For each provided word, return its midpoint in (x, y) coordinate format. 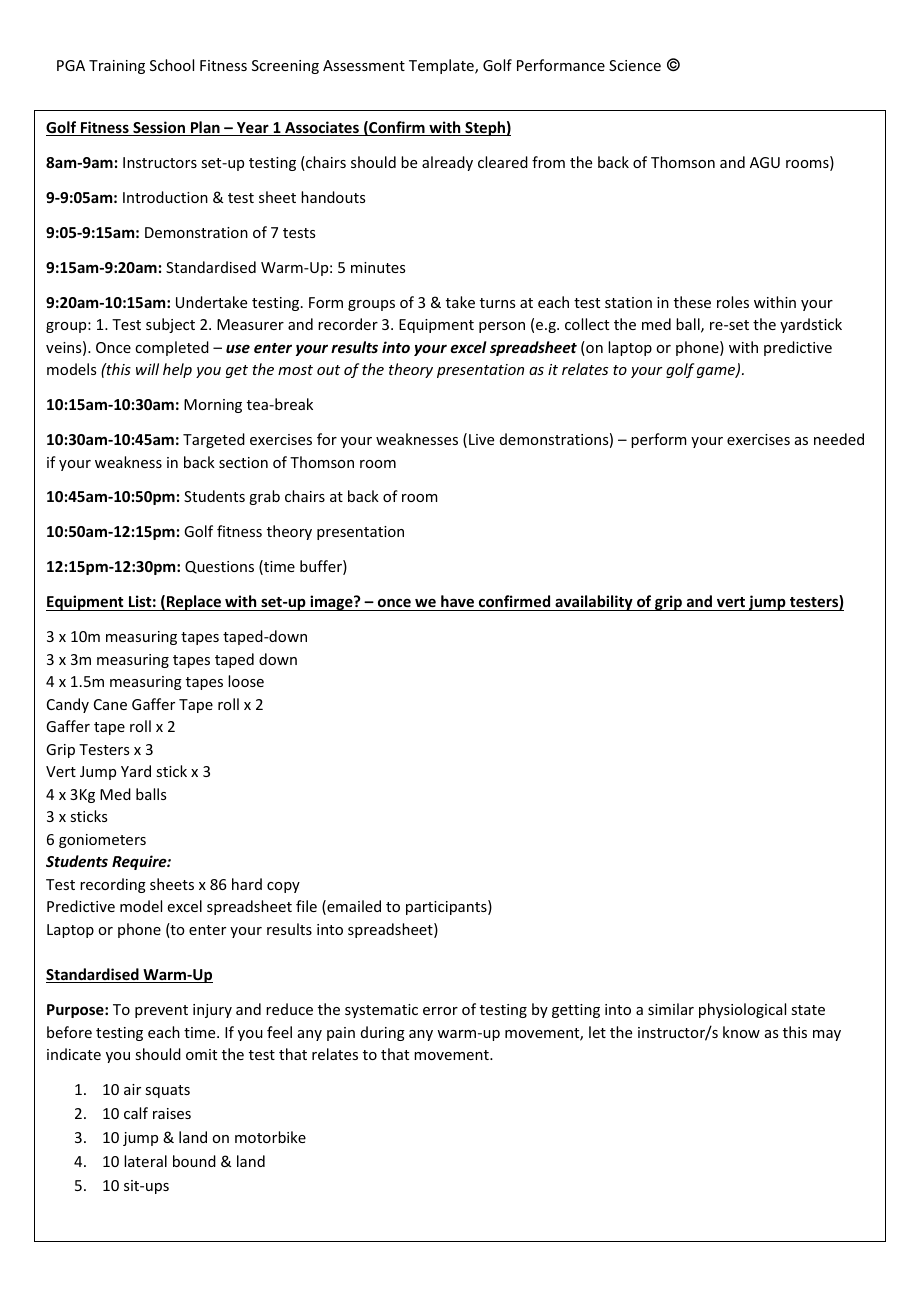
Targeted (214, 440)
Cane (110, 704)
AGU (765, 162)
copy (283, 887)
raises (172, 1113)
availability (594, 603)
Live (481, 439)
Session (159, 128)
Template (442, 66)
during (383, 1033)
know (741, 1032)
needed (839, 439)
